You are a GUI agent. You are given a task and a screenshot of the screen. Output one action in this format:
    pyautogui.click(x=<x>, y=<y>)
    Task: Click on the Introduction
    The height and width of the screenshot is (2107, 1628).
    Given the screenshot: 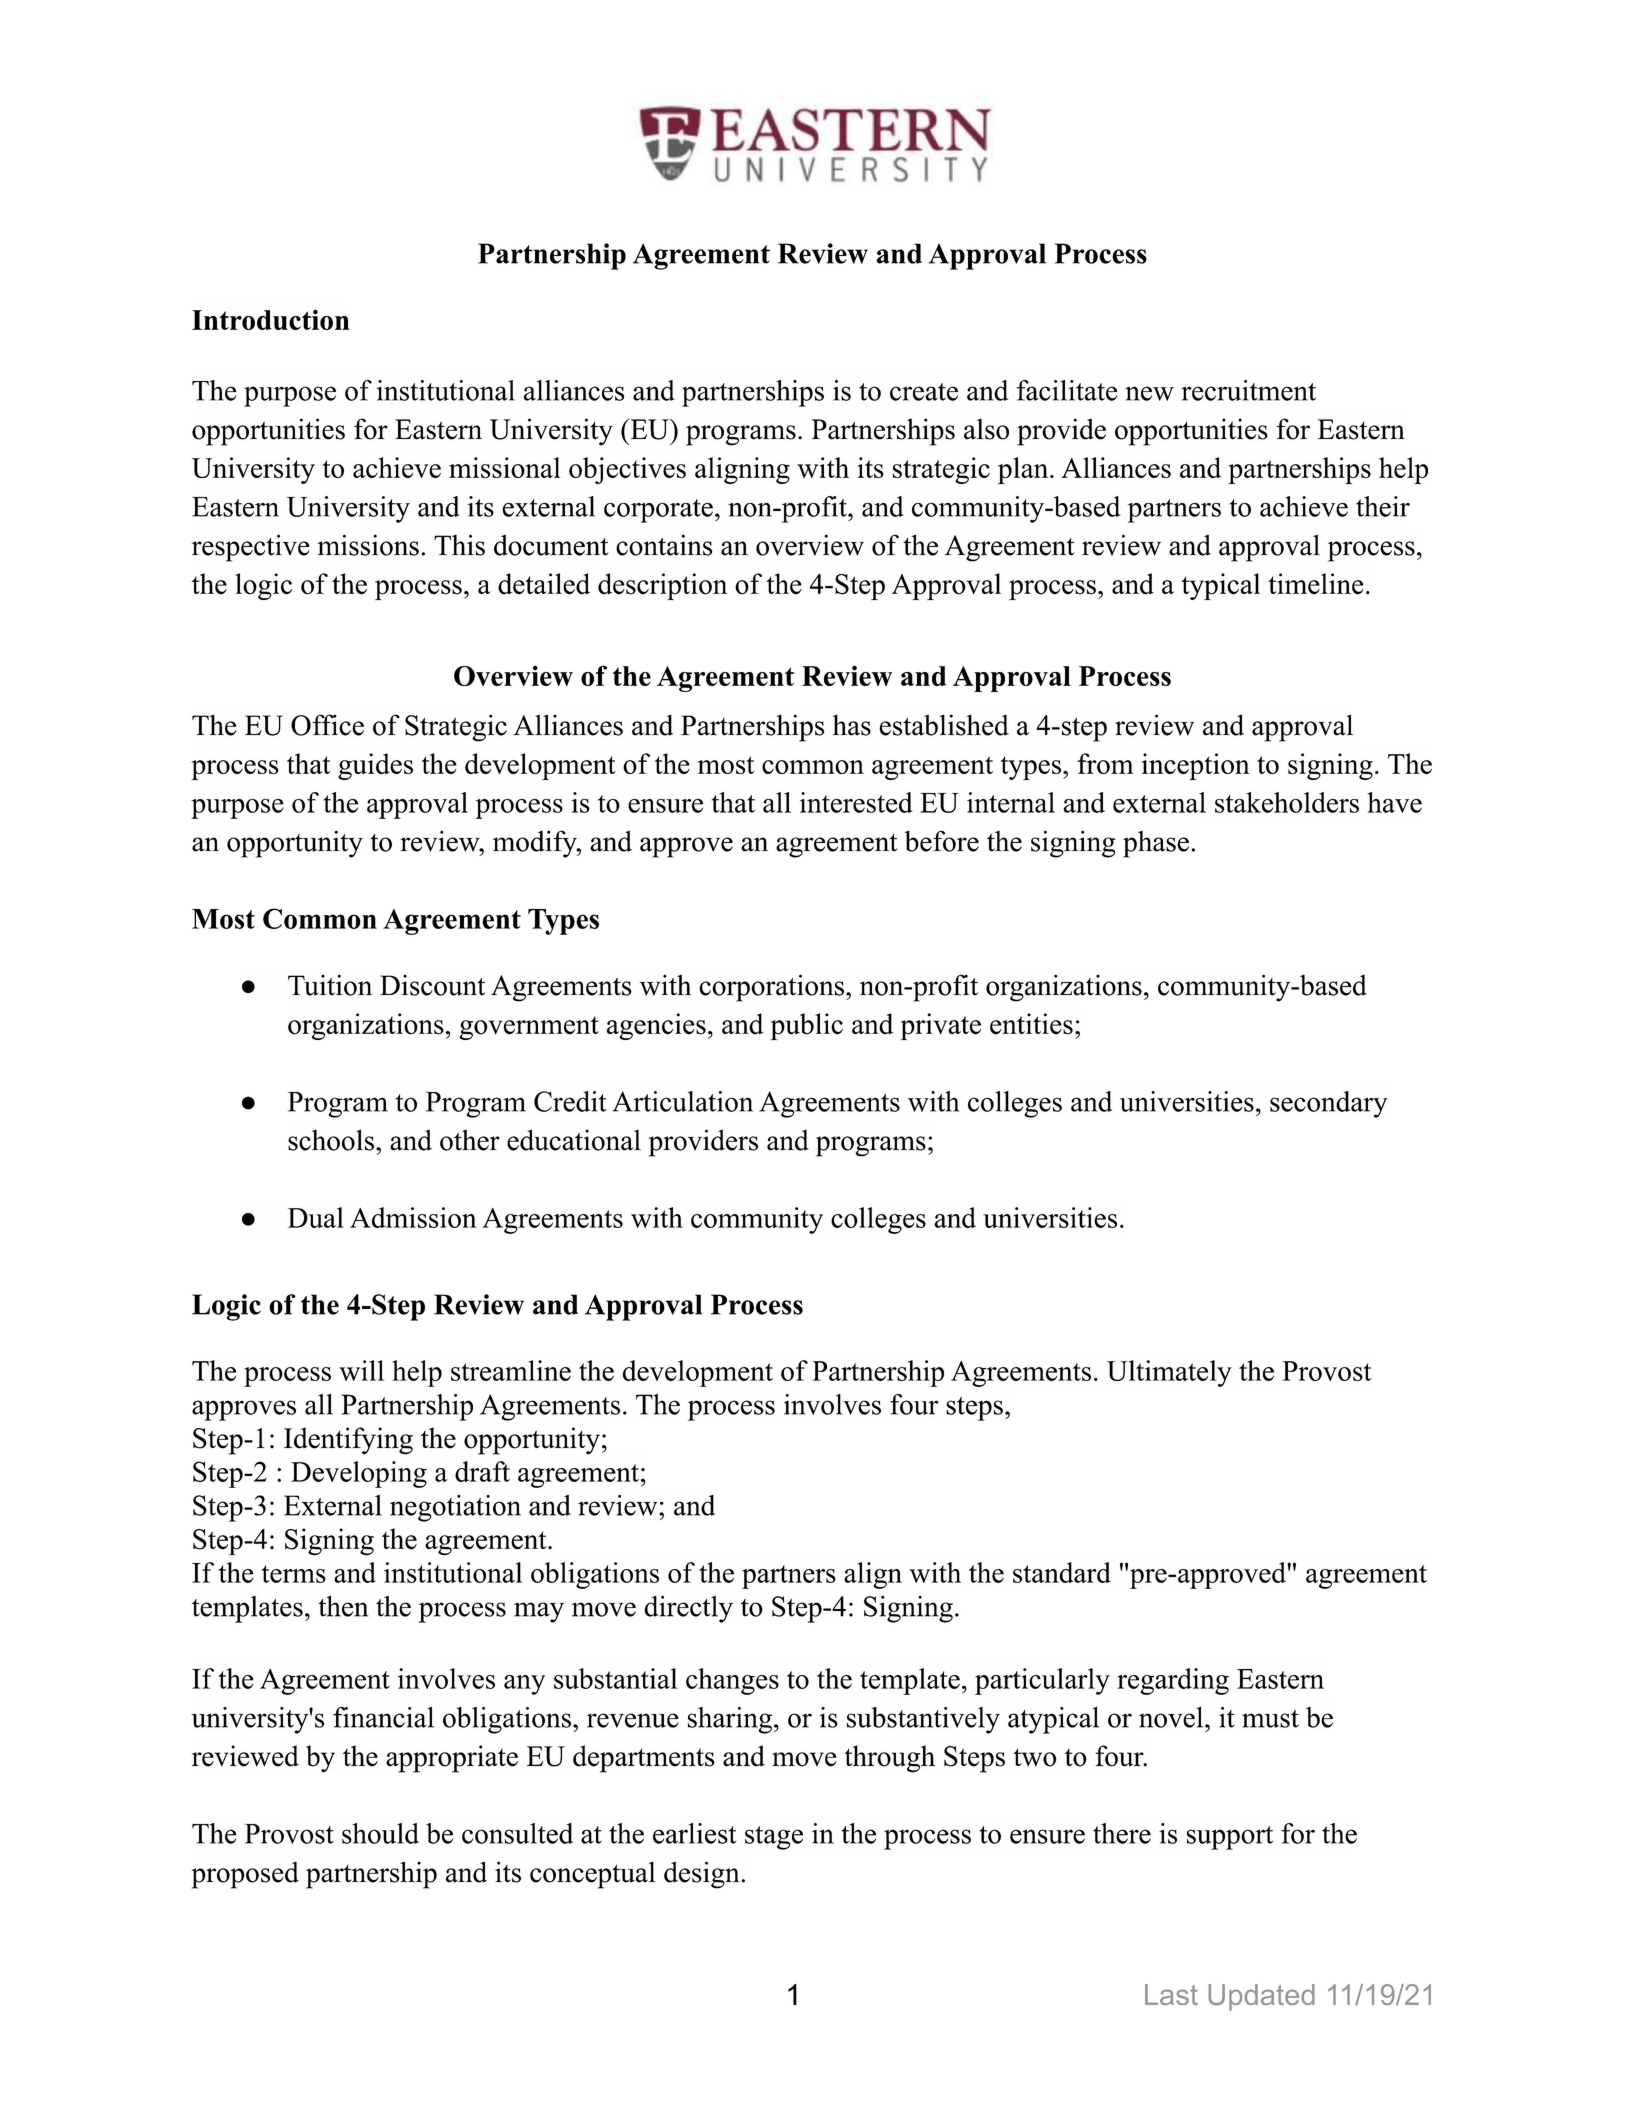 What is the action you would take?
    pyautogui.click(x=271, y=319)
